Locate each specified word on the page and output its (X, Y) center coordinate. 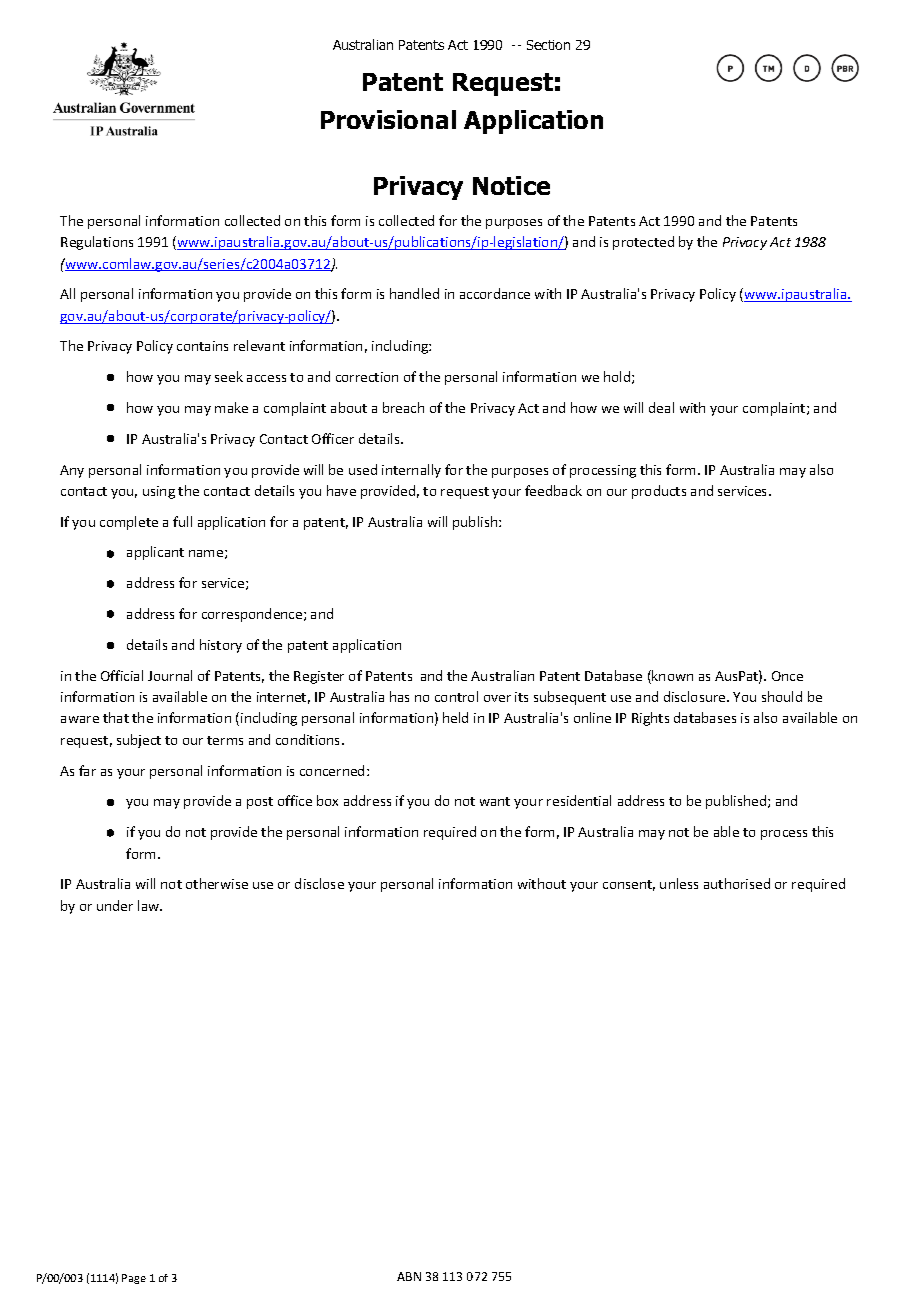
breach (403, 407)
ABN (409, 1276)
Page (134, 1279)
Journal (170, 675)
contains (202, 346)
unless (679, 883)
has (399, 696)
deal (661, 407)
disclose (319, 883)
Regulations (97, 243)
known (672, 675)
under (115, 905)
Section (548, 45)
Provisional (388, 119)
